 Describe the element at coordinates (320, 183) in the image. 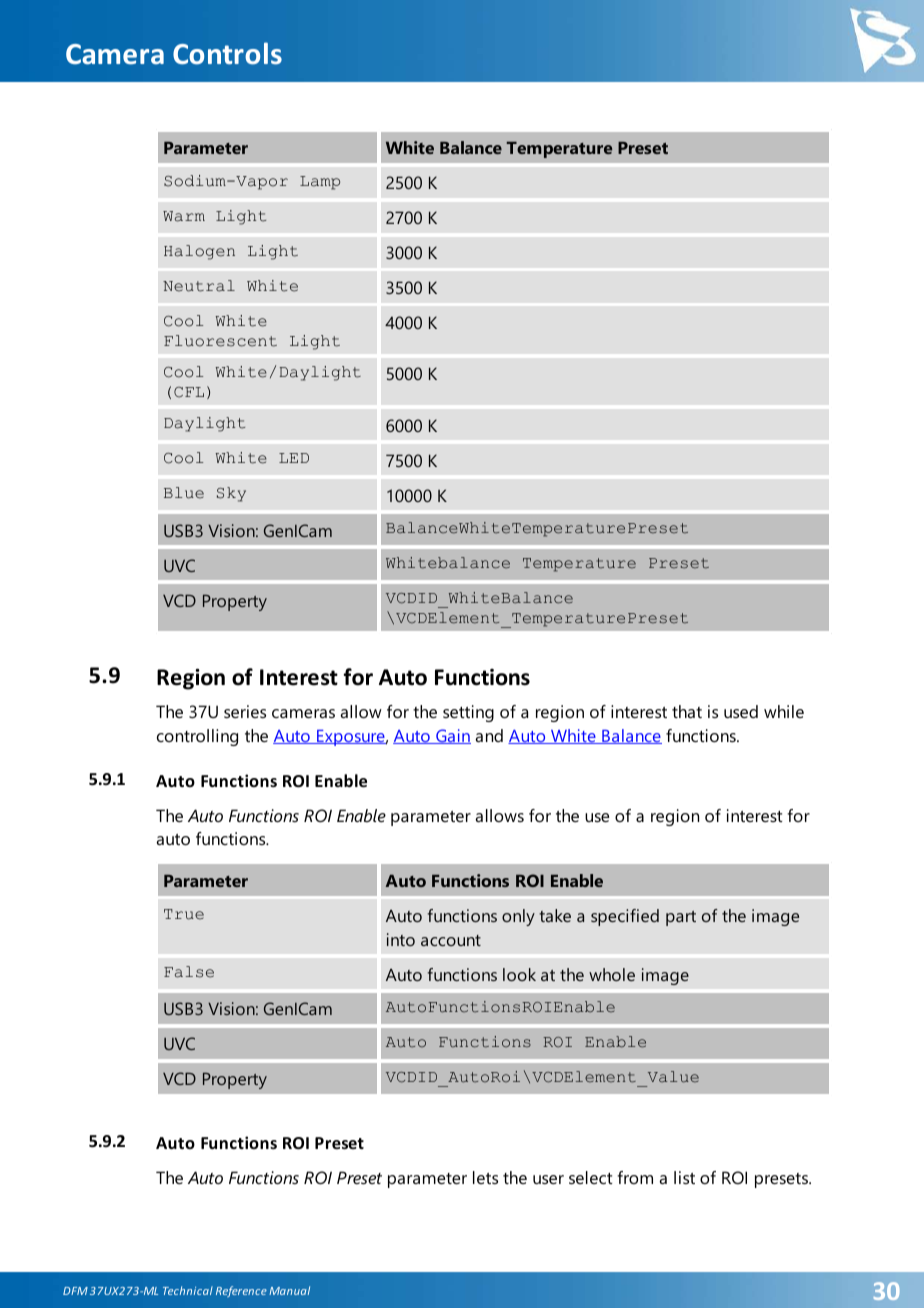

I see `Lamp` at that location.
